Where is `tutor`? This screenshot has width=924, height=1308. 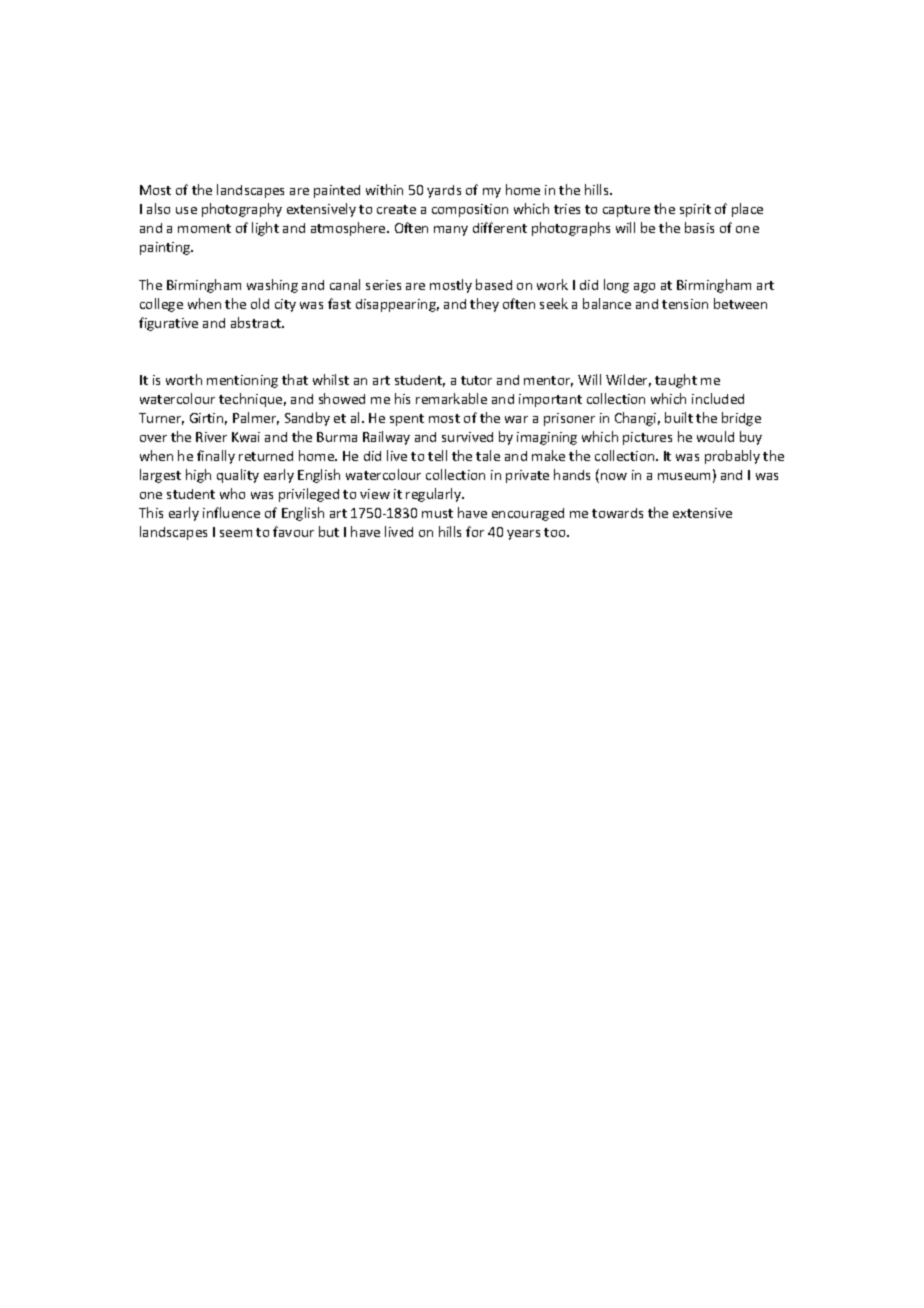 tutor is located at coordinates (476, 380).
